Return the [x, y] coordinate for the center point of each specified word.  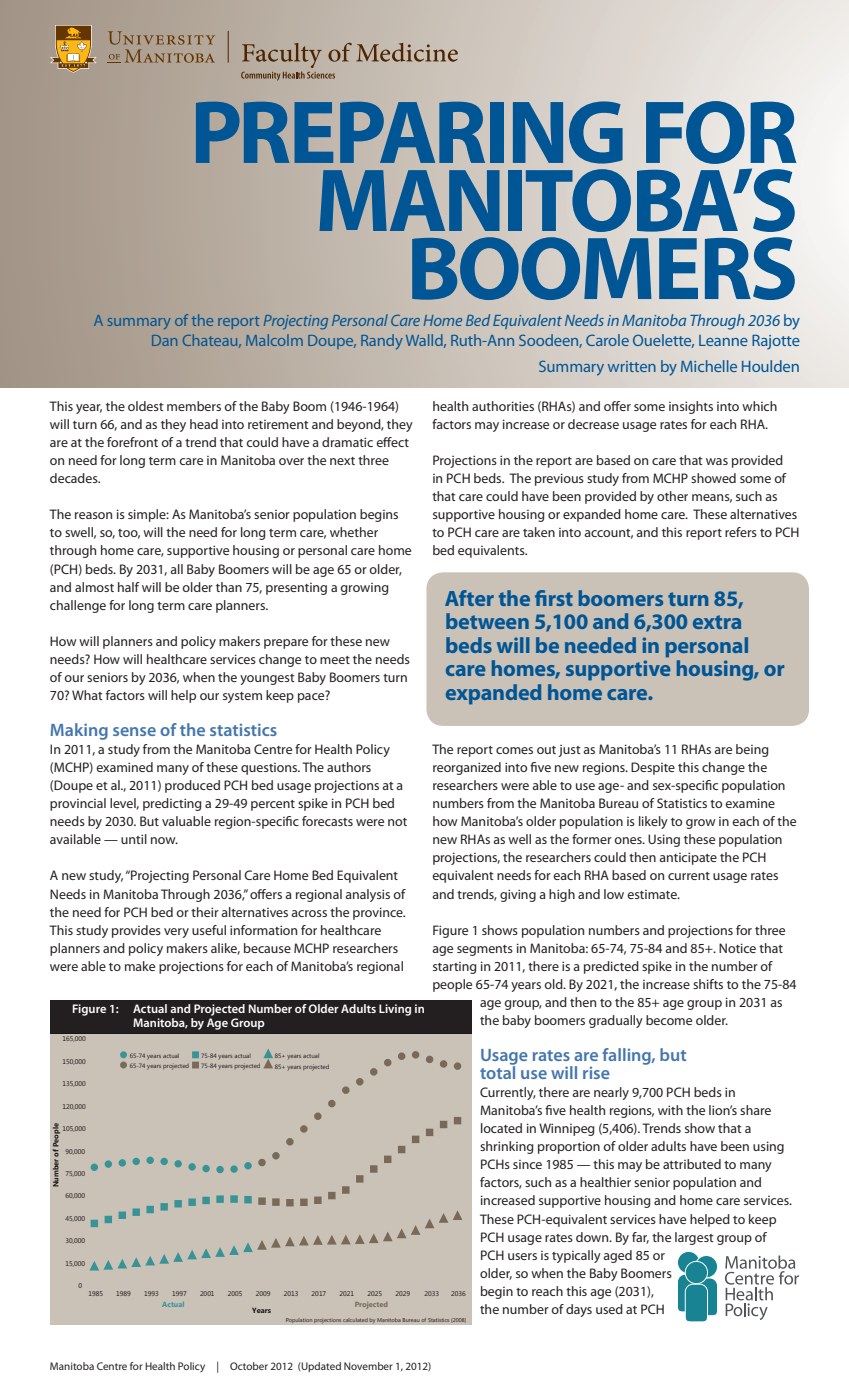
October [249, 1366]
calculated [355, 1320]
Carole [607, 340]
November [368, 1366]
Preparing [409, 132]
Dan [164, 340]
